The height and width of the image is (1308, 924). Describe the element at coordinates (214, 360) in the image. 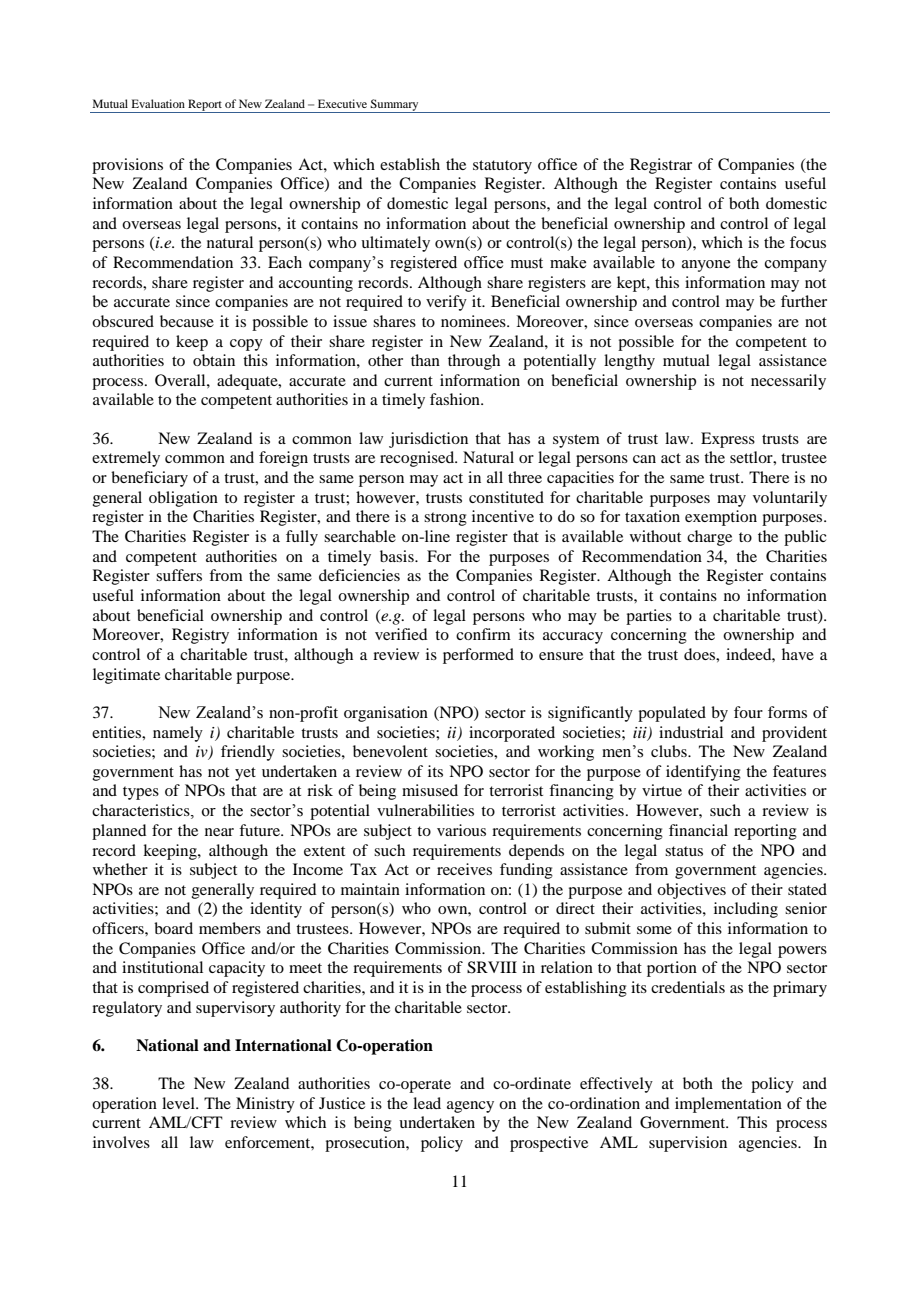

I see `obtain` at that location.
